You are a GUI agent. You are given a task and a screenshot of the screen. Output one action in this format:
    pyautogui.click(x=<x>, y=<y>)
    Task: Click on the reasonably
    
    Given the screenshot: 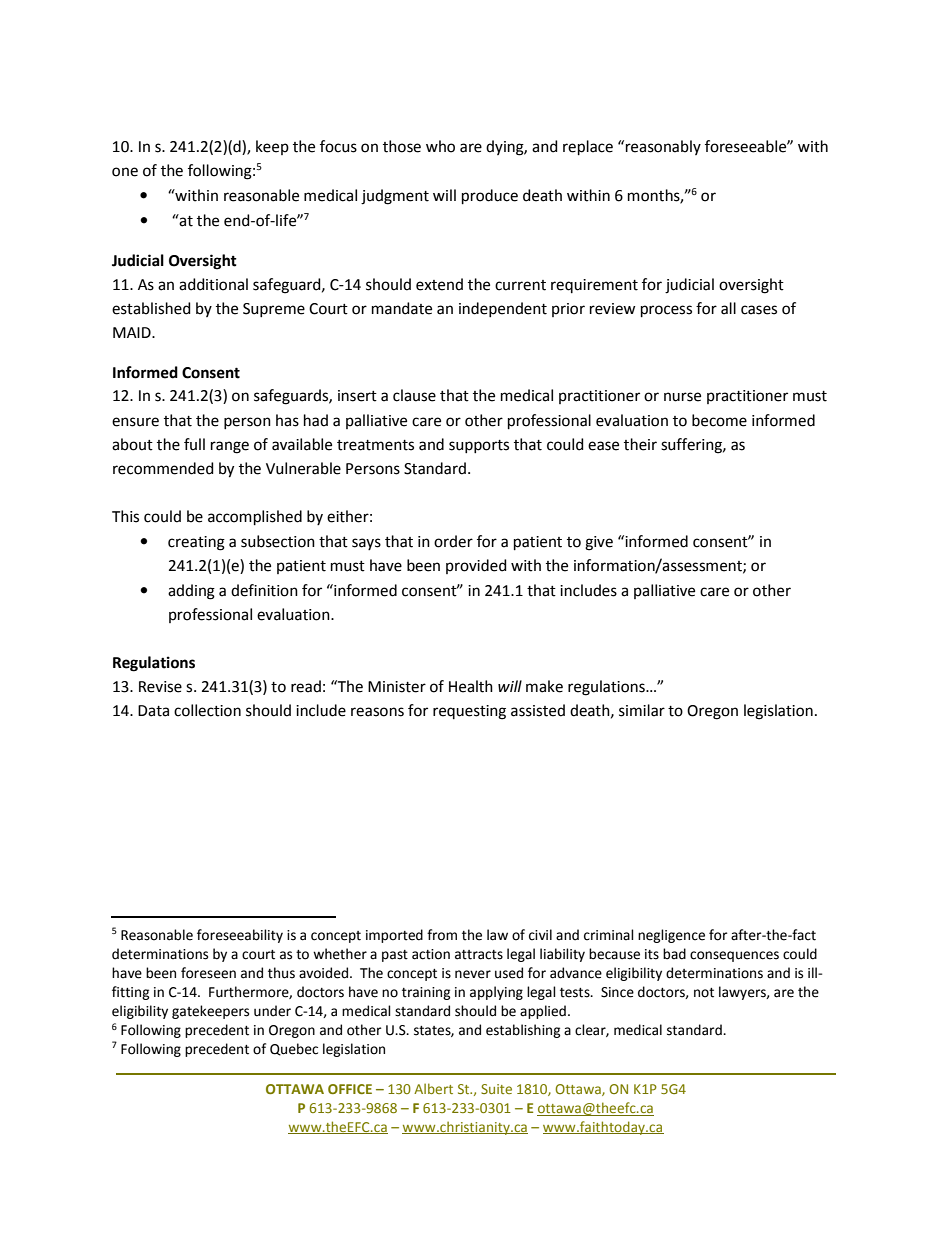 What is the action you would take?
    pyautogui.click(x=663, y=147)
